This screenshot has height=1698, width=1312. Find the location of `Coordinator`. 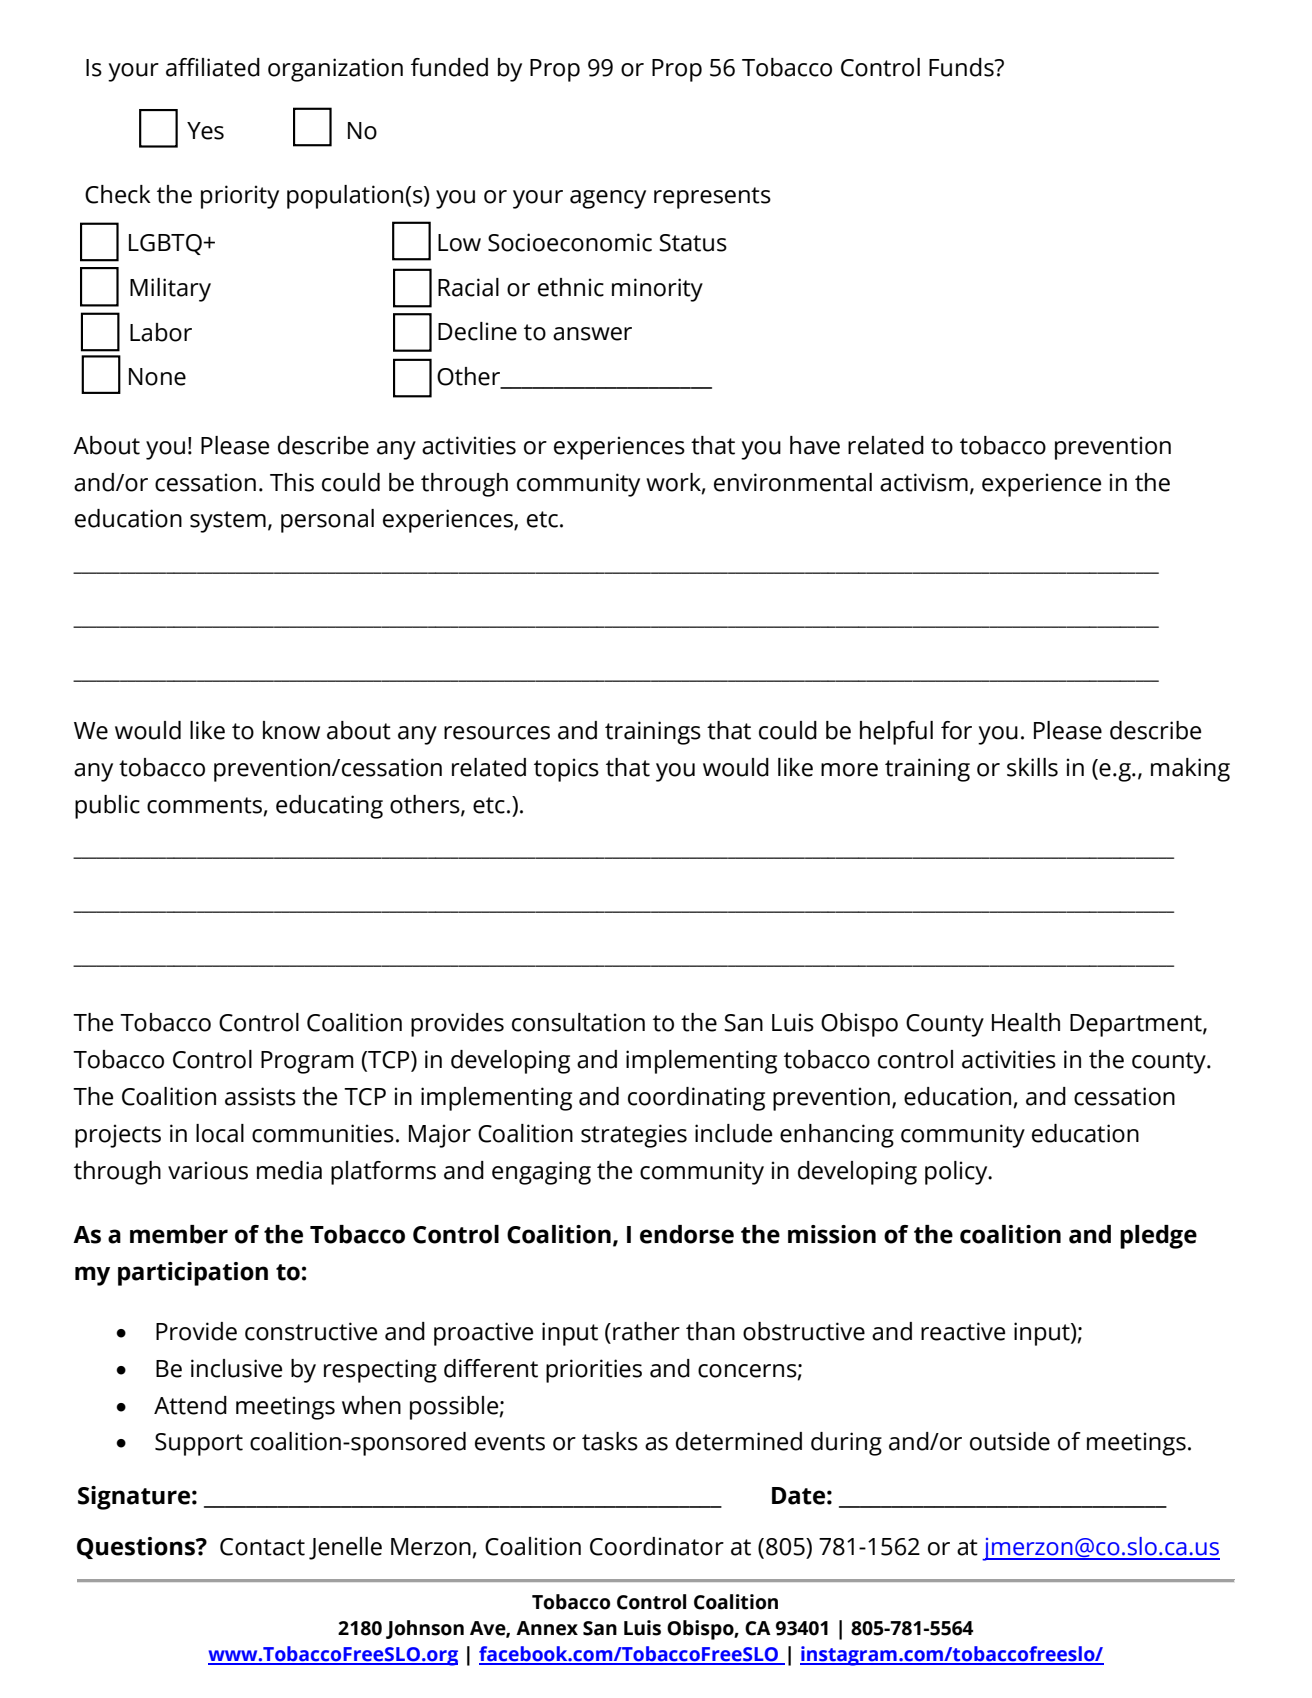

Coordinator is located at coordinates (657, 1546).
